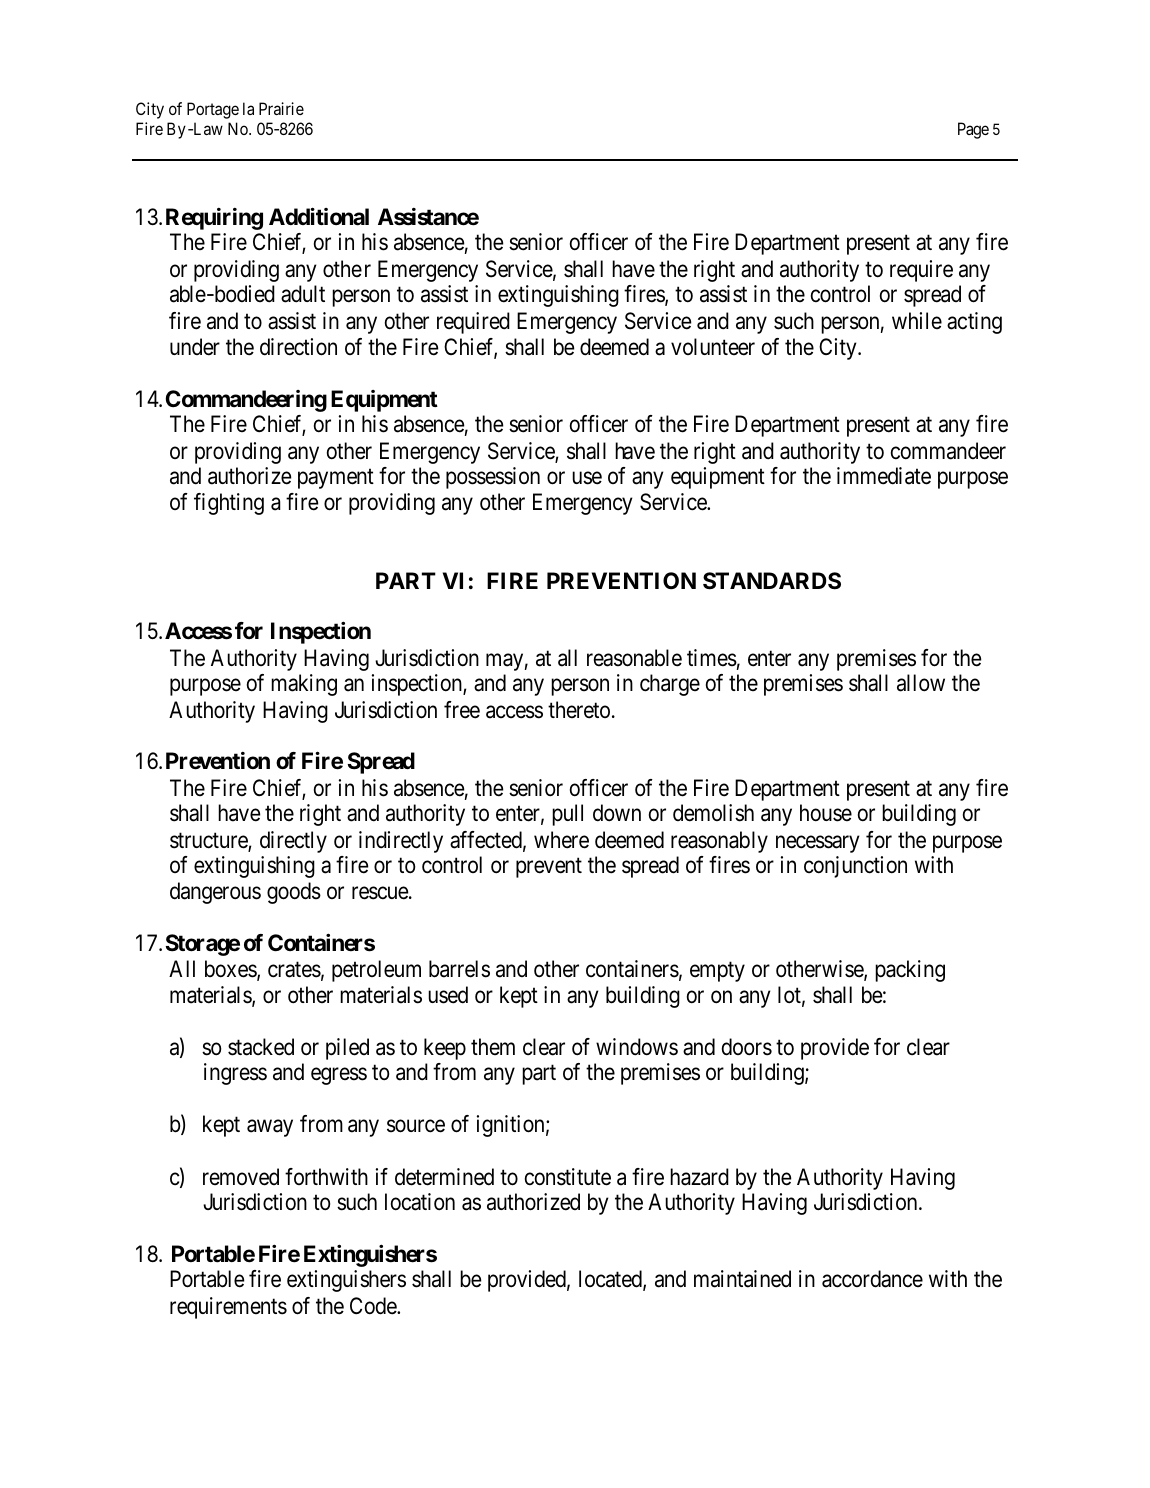 This screenshot has width=1150, height=1488. Describe the element at coordinates (281, 108) in the screenshot. I see `Prairie` at that location.
